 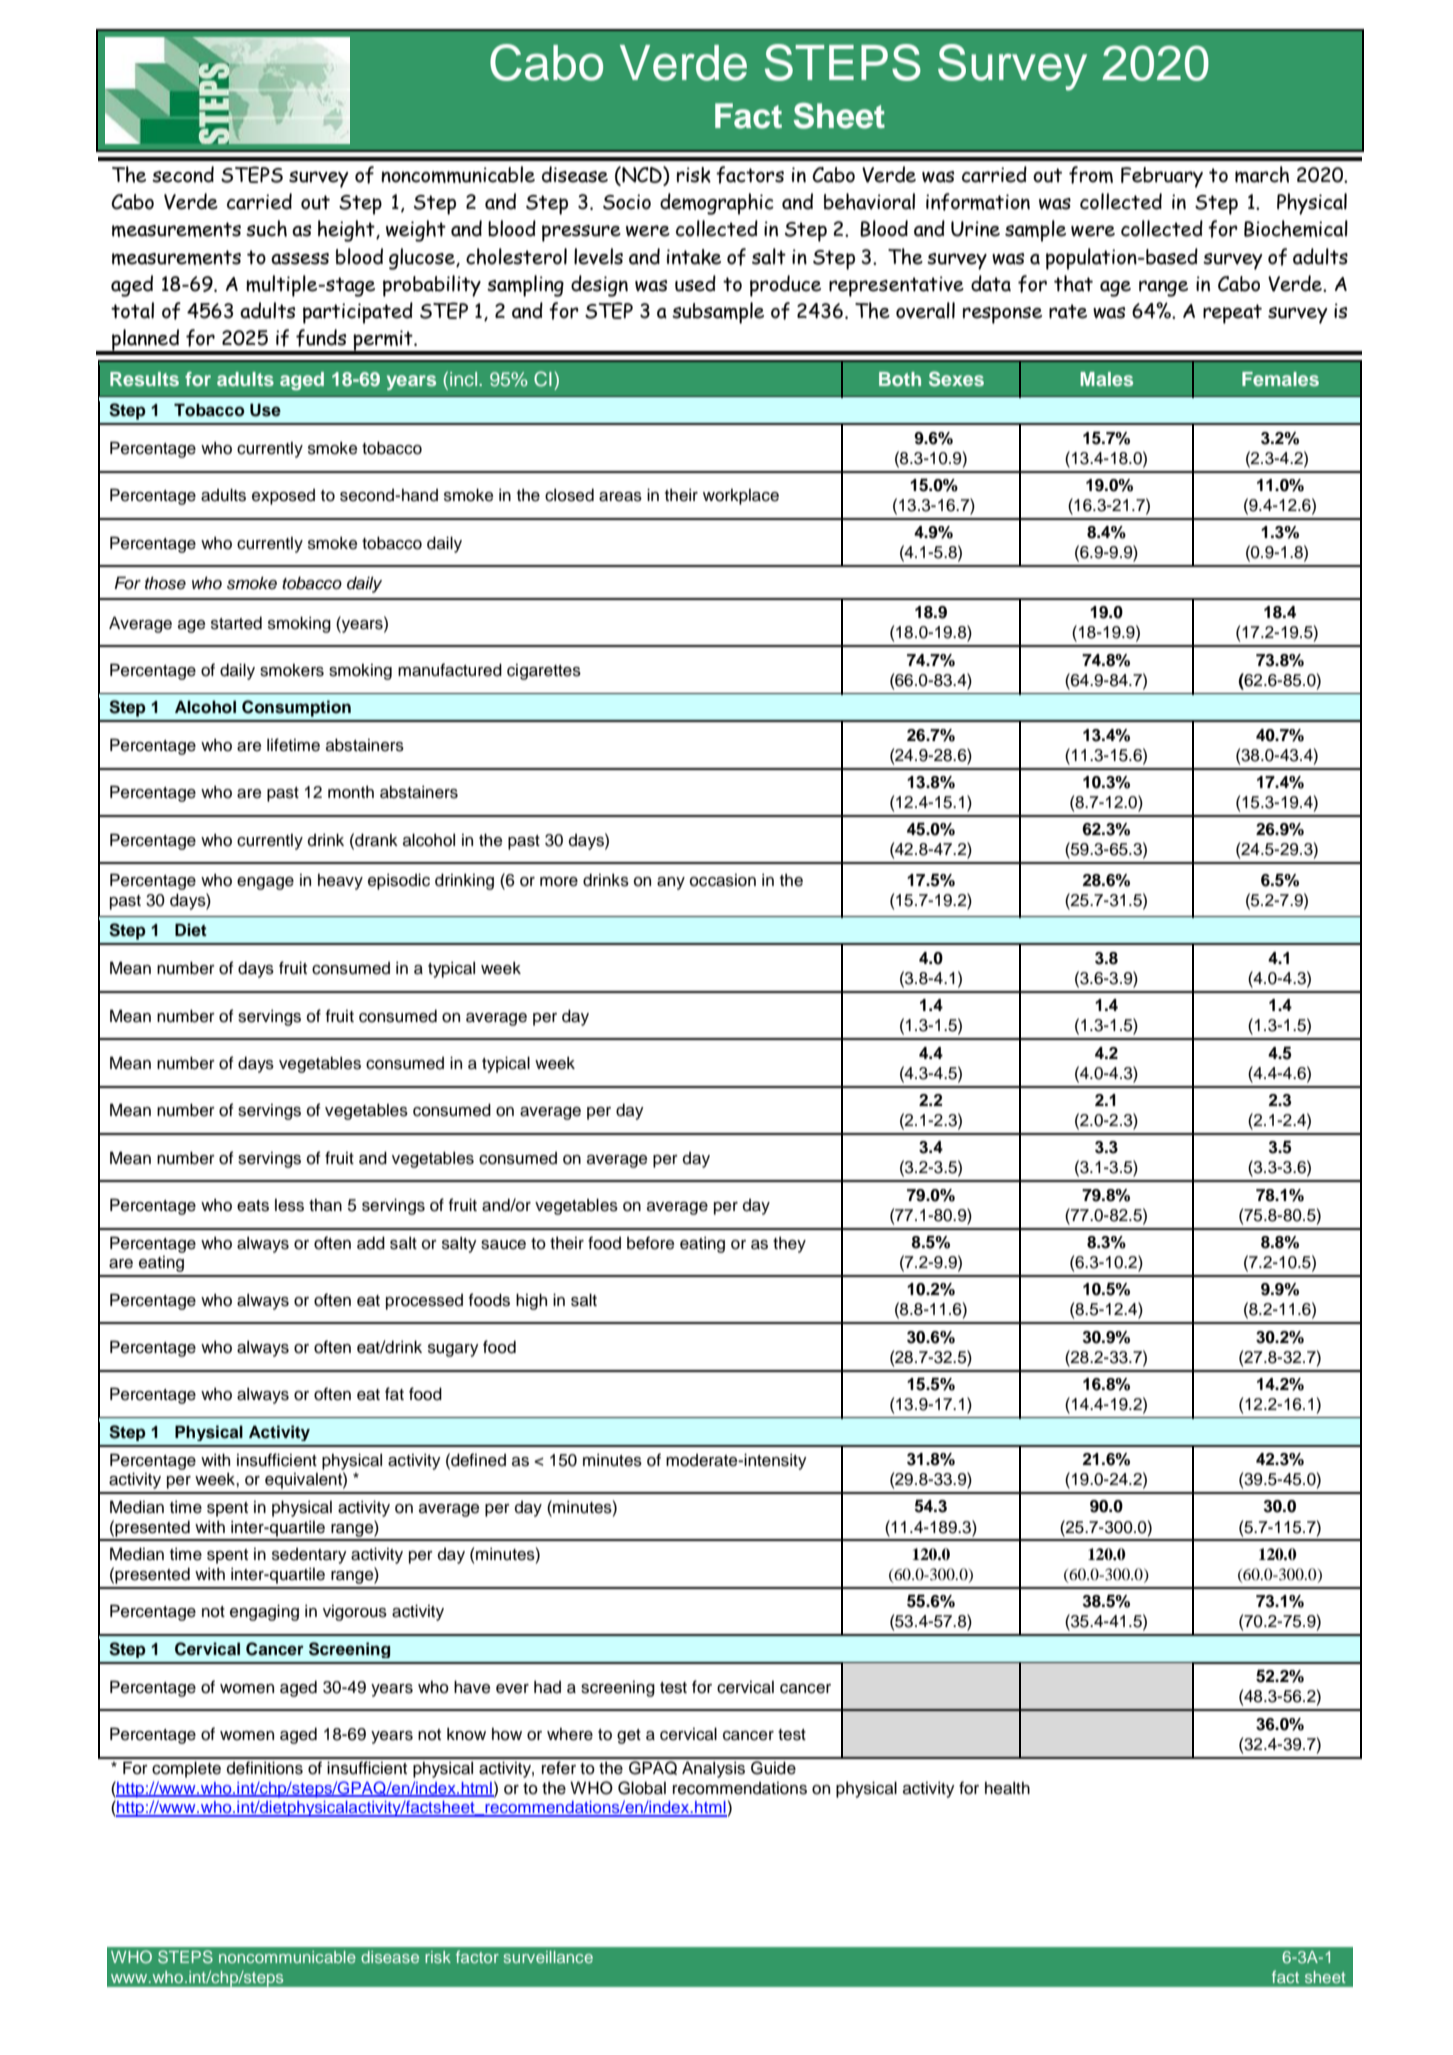 What do you see at coordinates (548, 1957) in the document?
I see `surveillance` at bounding box center [548, 1957].
